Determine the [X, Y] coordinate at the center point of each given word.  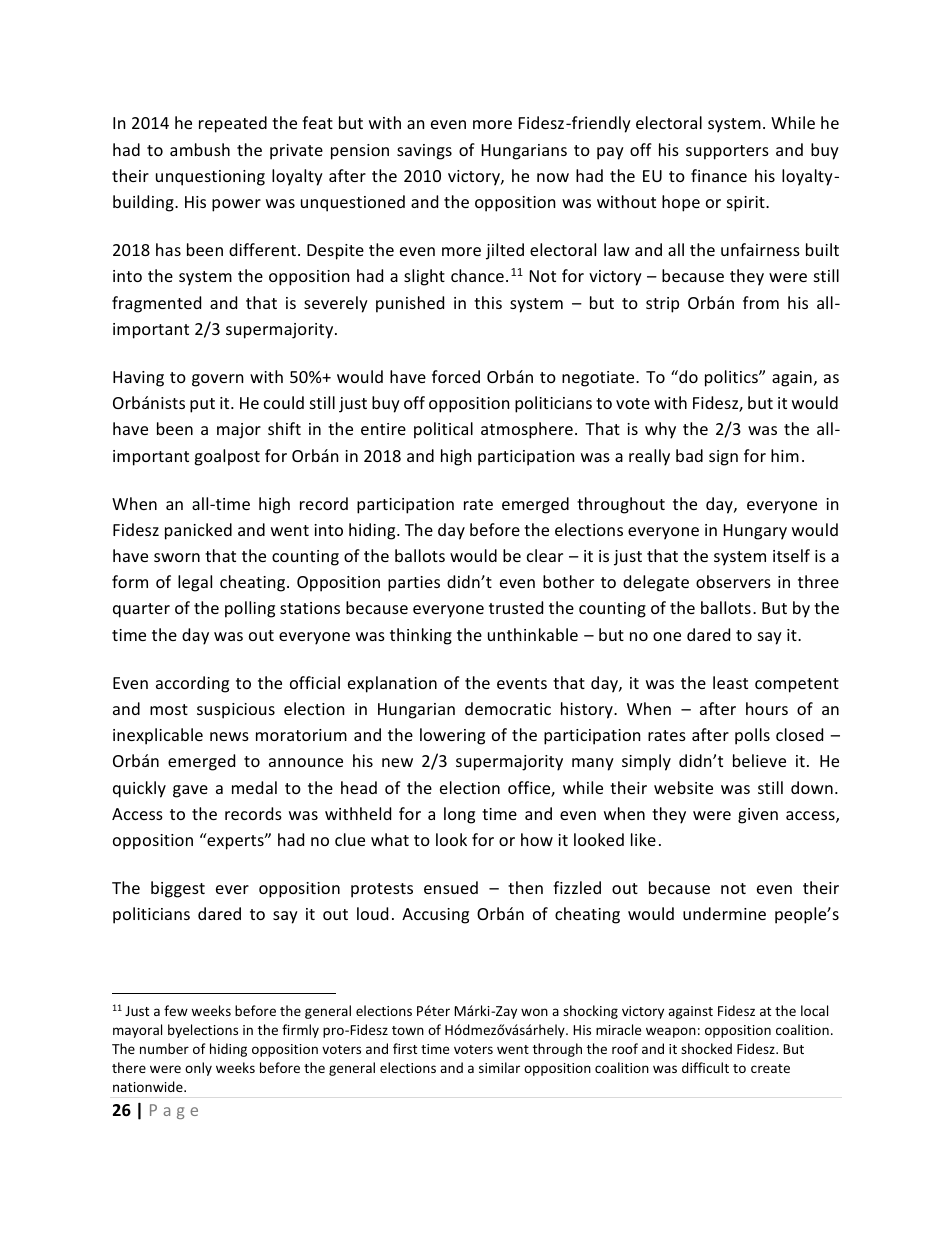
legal [195, 583]
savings [424, 152]
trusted [516, 607]
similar [499, 1067]
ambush [200, 149]
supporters [727, 152]
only [198, 1069]
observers [733, 581]
